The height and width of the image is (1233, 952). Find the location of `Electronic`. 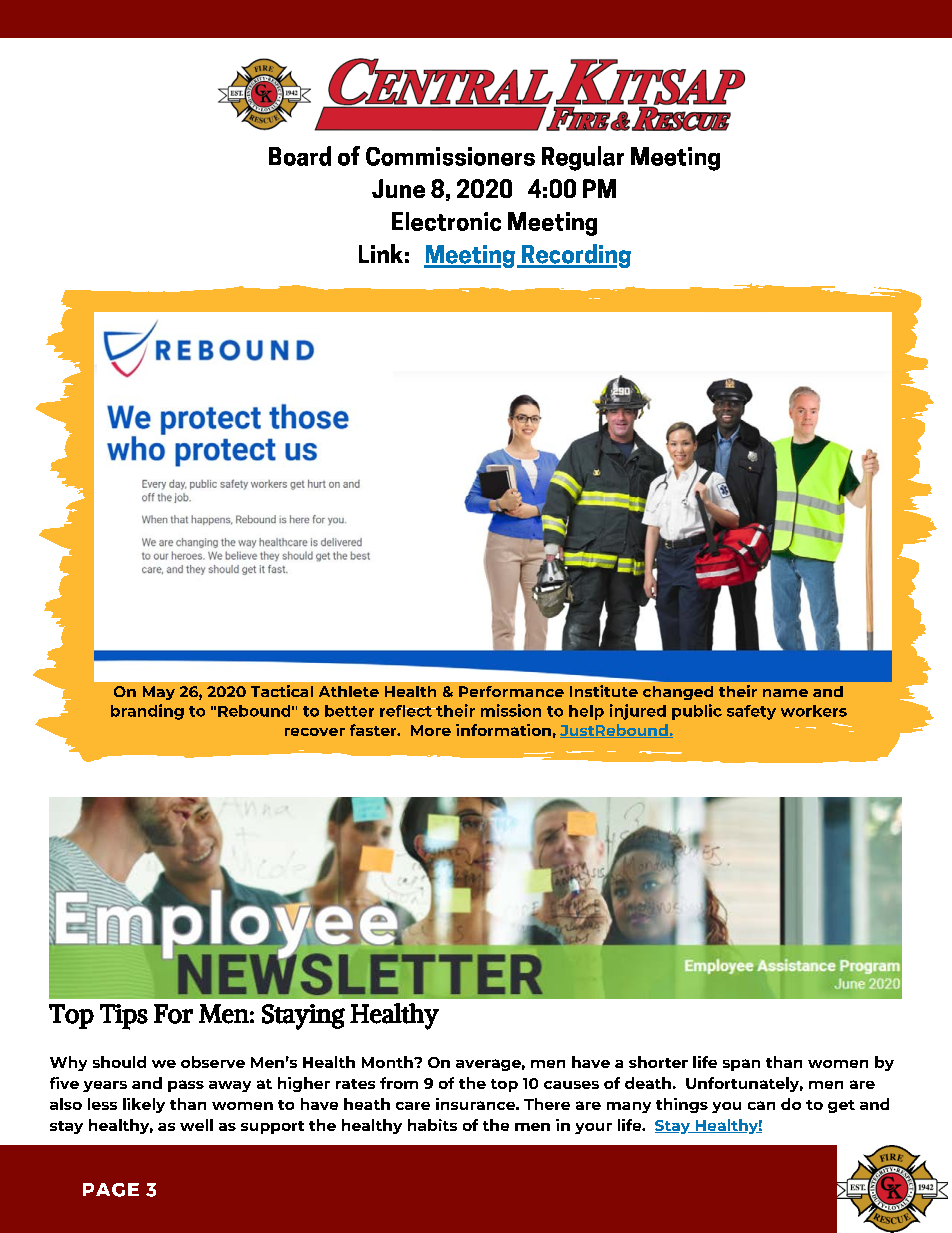

Electronic is located at coordinates (446, 221).
